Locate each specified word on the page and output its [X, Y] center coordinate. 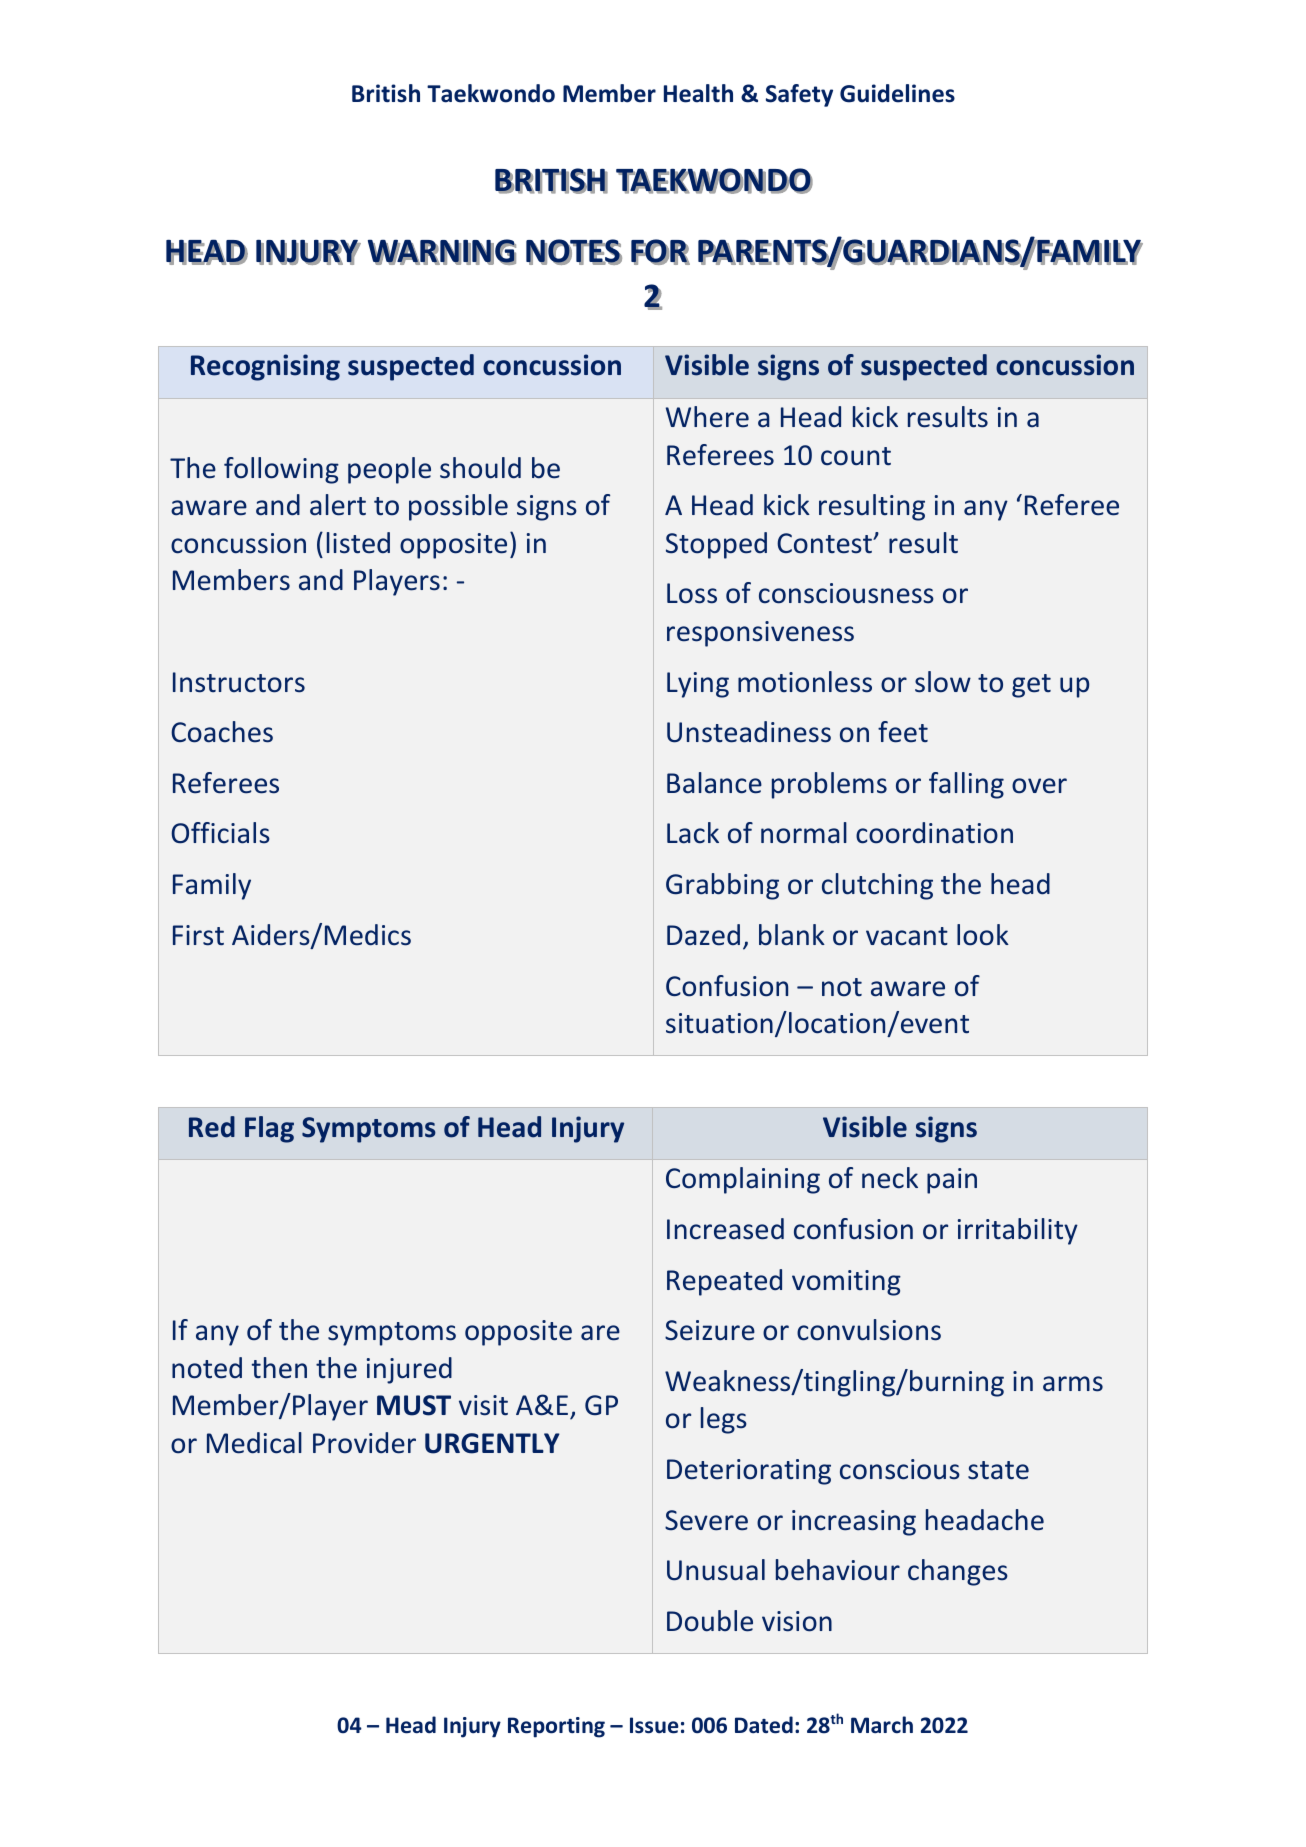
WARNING [442, 252]
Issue [654, 1725]
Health [698, 93]
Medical [254, 1443]
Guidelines [897, 93]
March [882, 1725]
